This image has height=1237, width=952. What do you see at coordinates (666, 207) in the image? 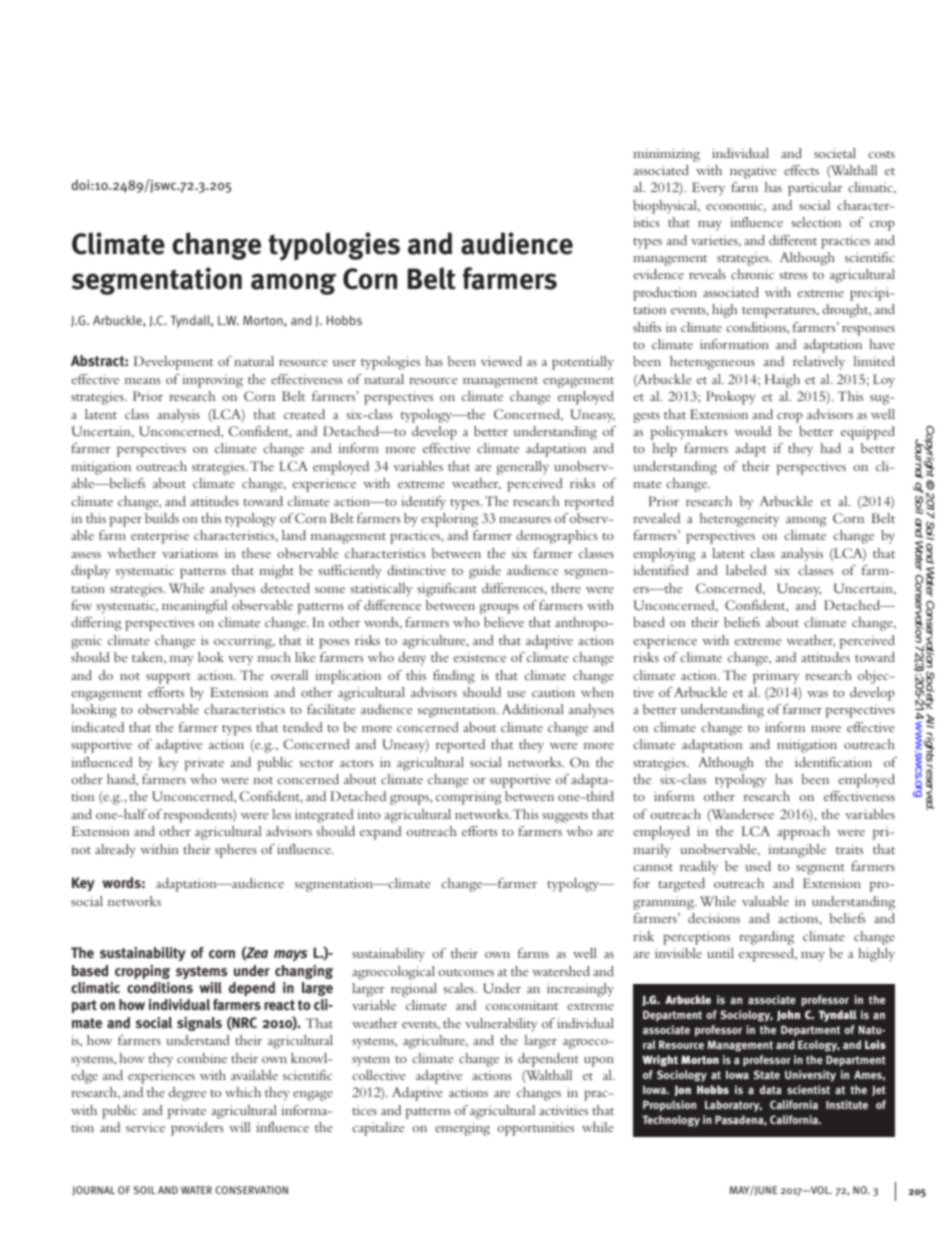
I see `biophysical` at bounding box center [666, 207].
